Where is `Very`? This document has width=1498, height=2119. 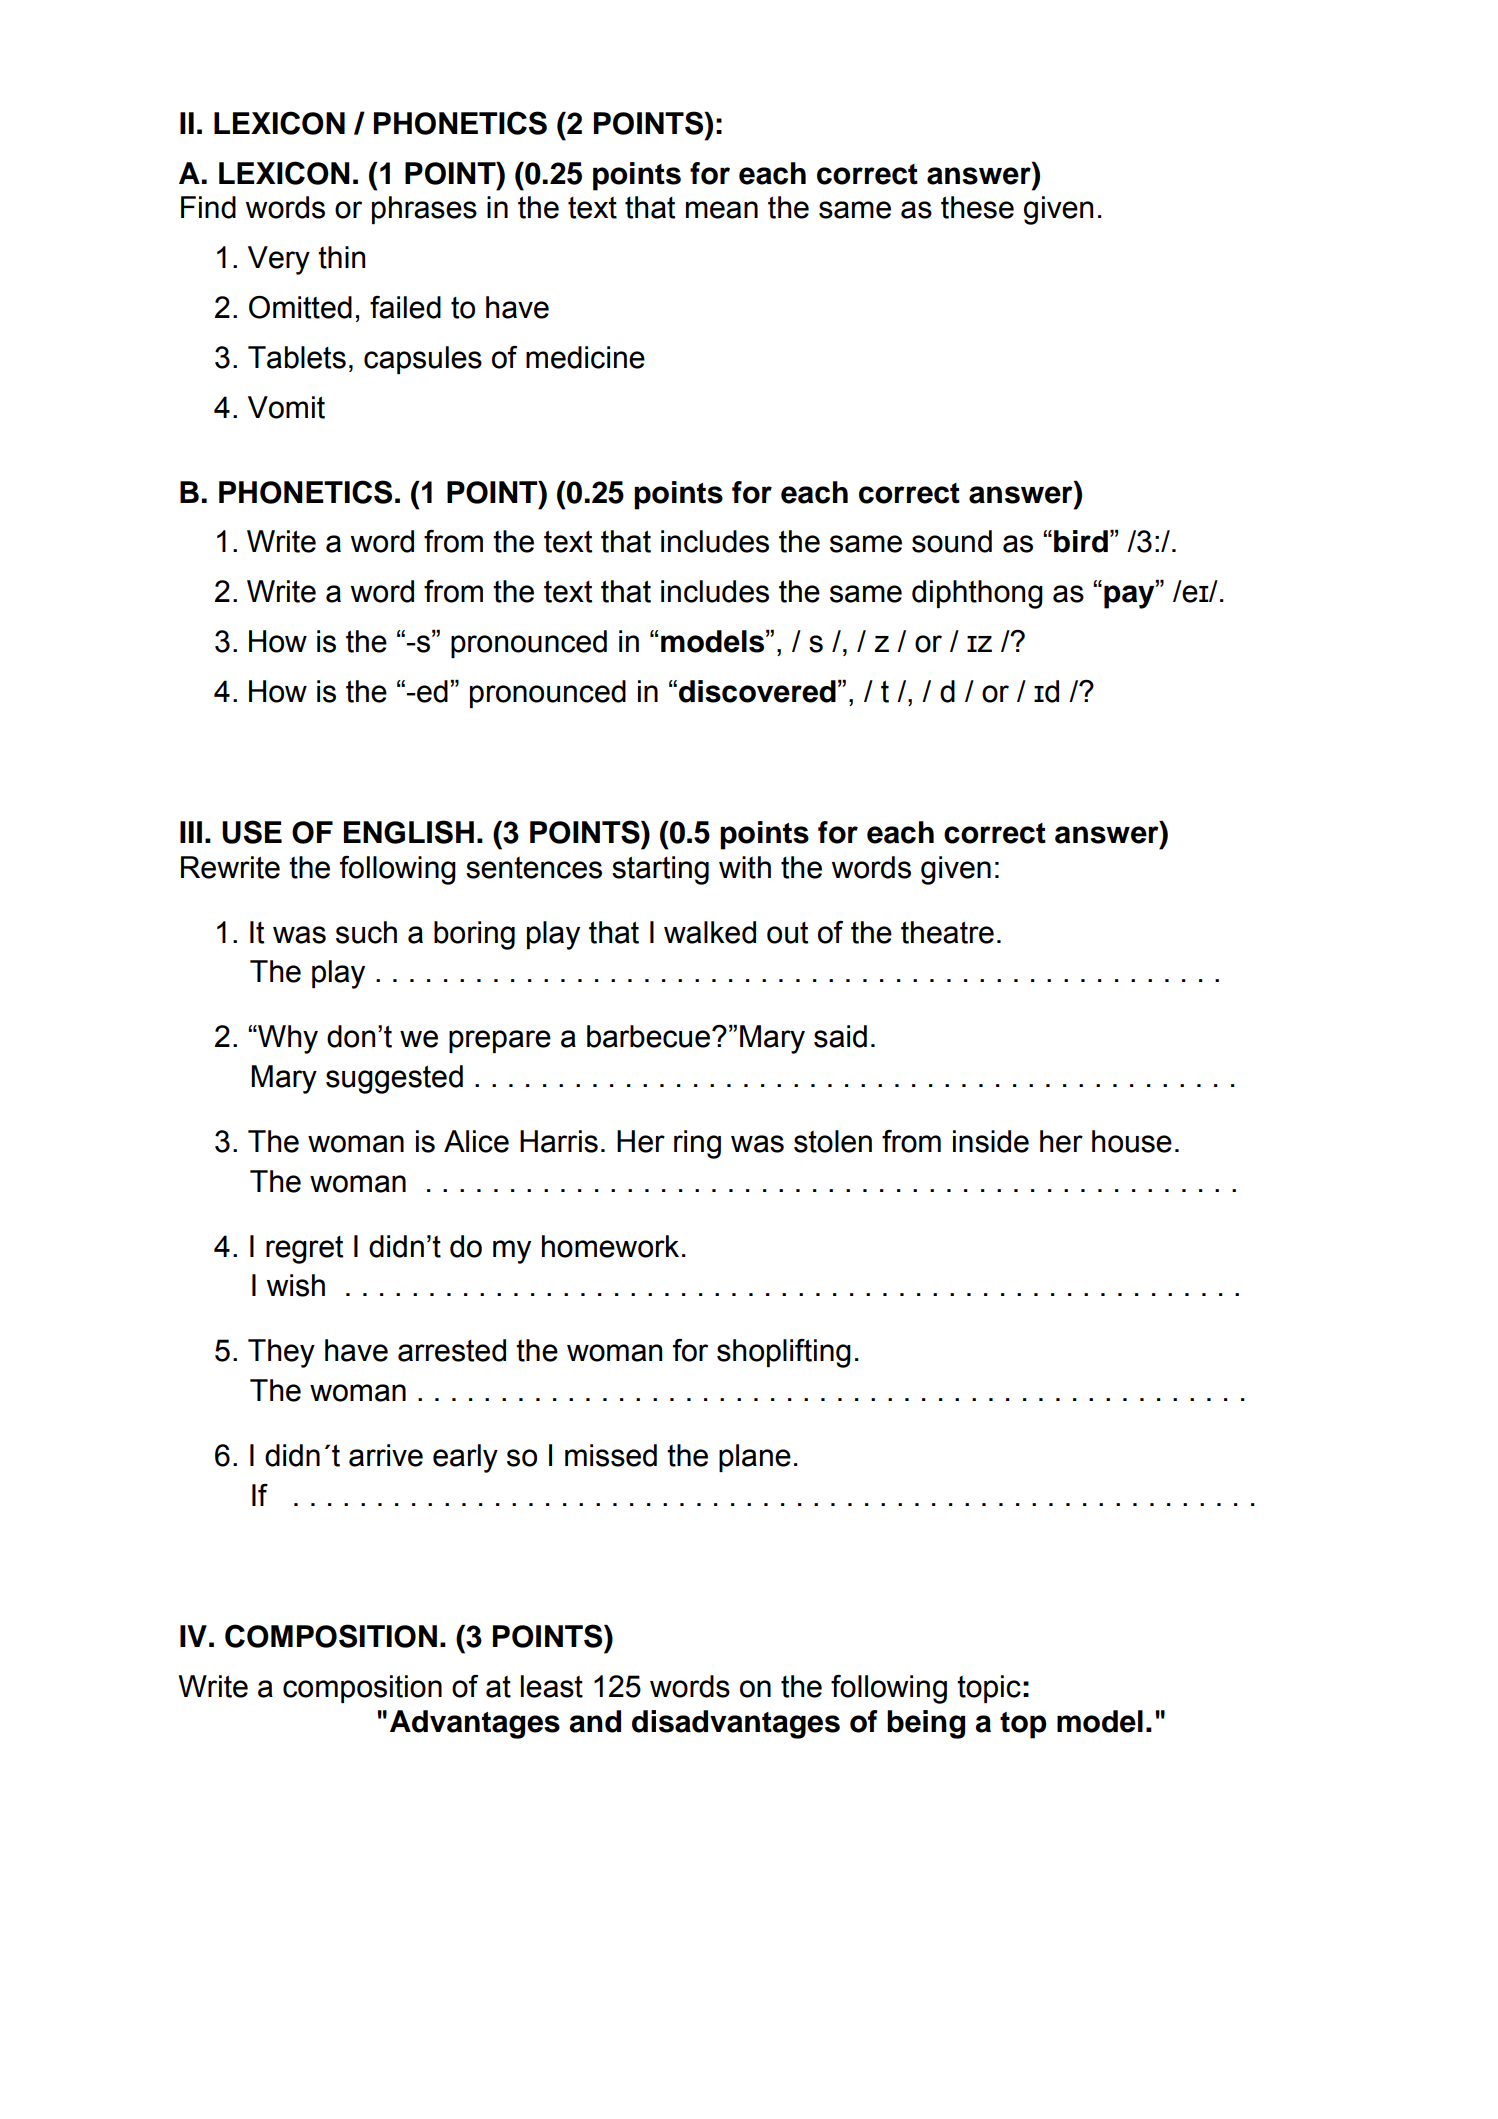
Very is located at coordinates (279, 260).
